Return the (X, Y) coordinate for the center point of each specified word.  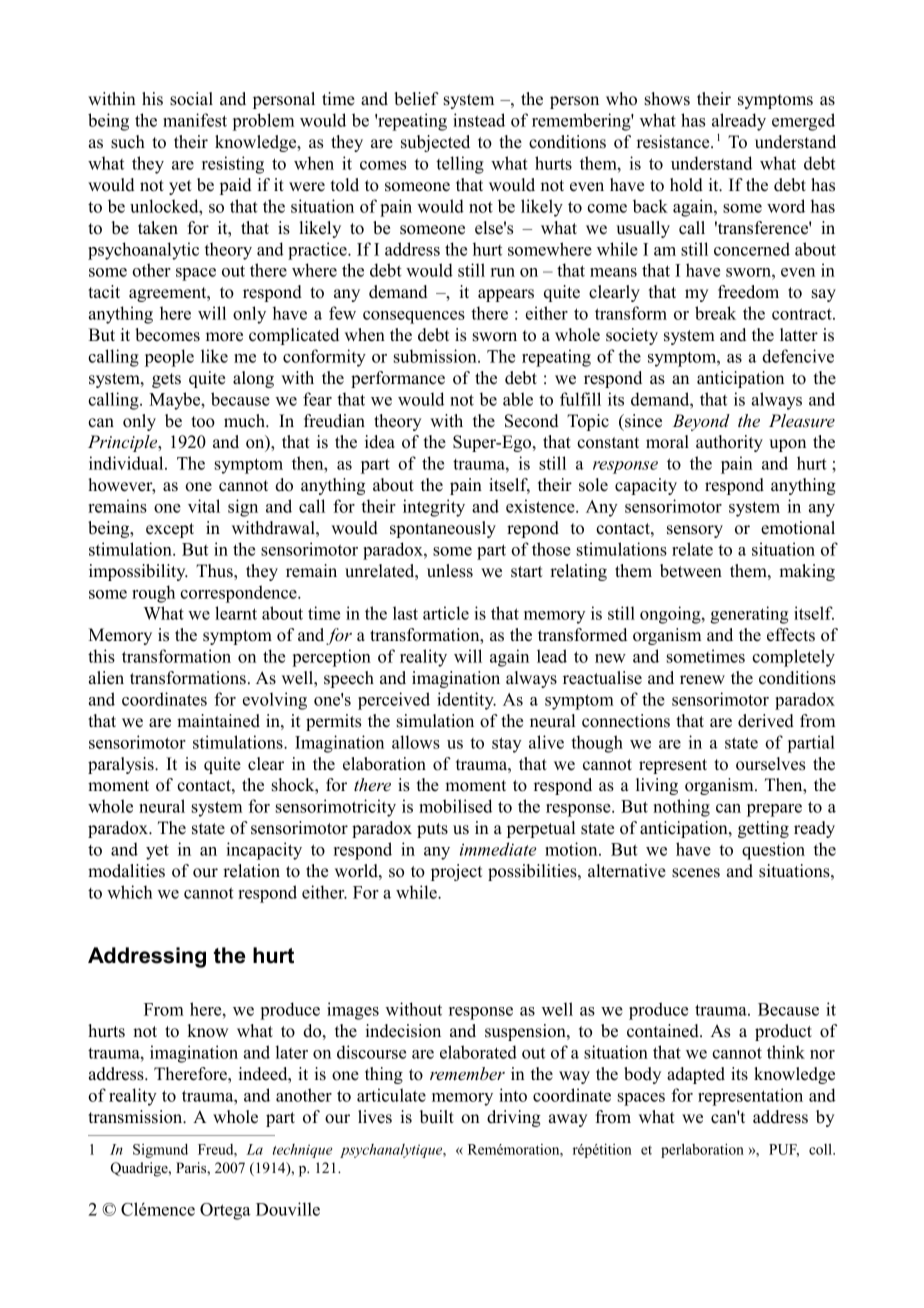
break (715, 313)
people (169, 358)
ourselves (770, 764)
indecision (403, 1031)
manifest (195, 120)
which (130, 892)
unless (450, 571)
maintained (218, 721)
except (170, 530)
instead (479, 120)
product (783, 1032)
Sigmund (160, 1151)
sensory (695, 531)
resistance (674, 142)
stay (507, 745)
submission (436, 356)
